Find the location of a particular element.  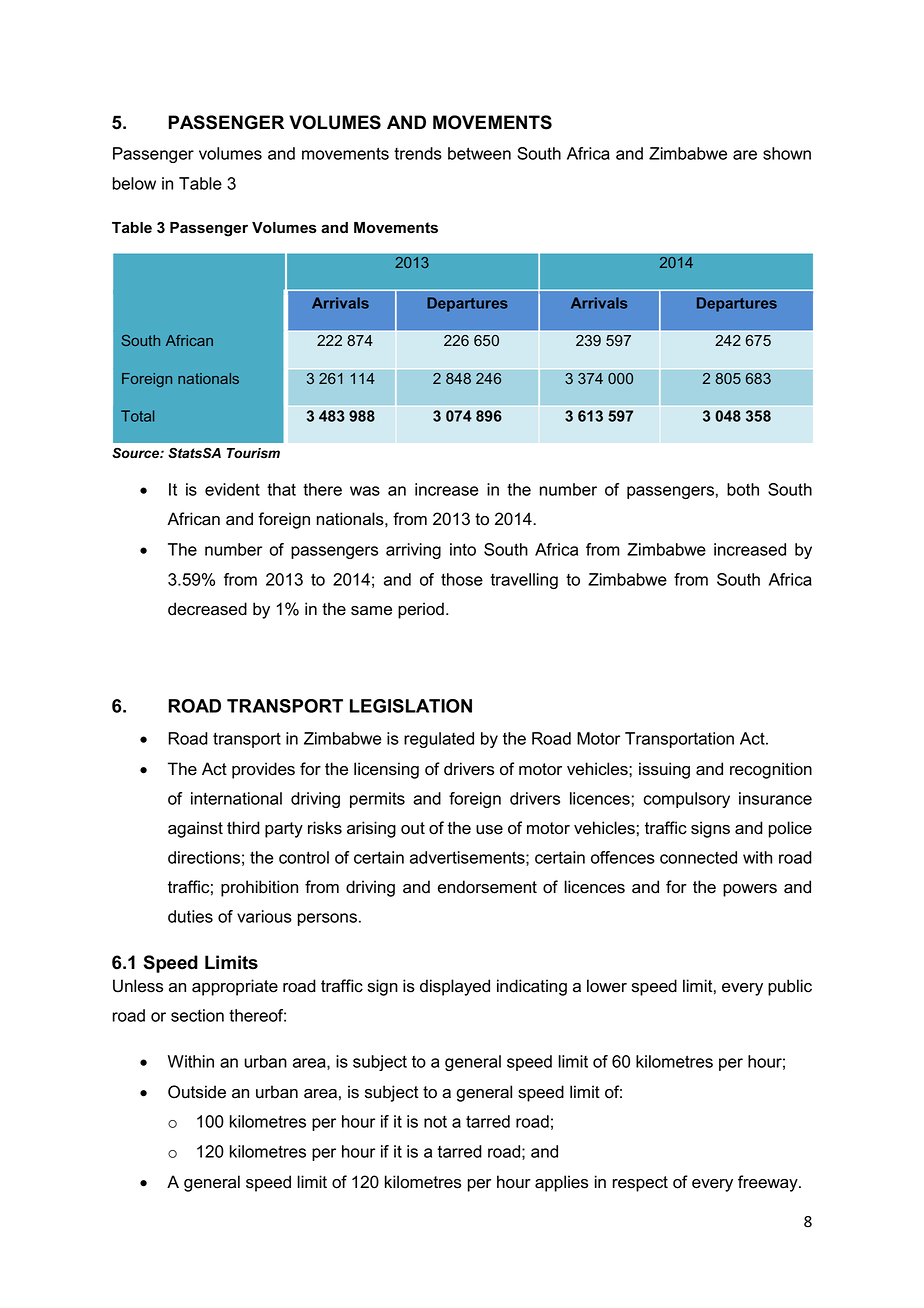

not is located at coordinates (435, 1122).
